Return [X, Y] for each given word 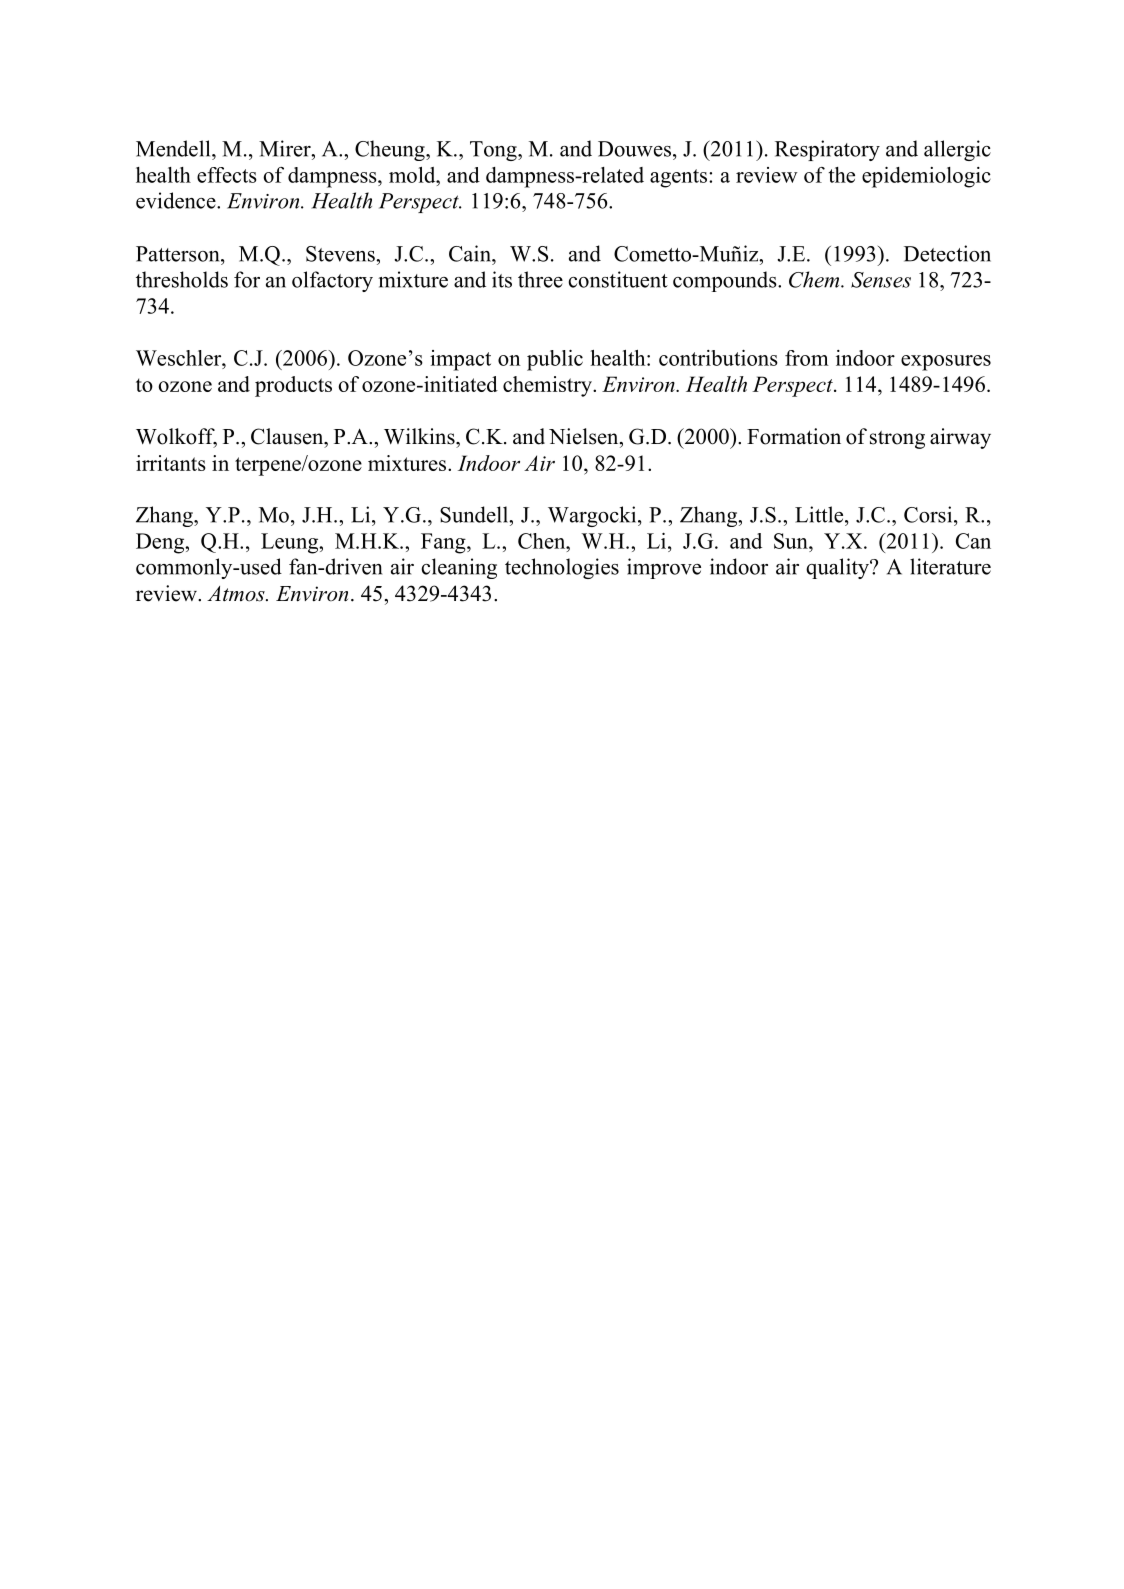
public [555, 360]
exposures [946, 363]
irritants [171, 463]
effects [227, 175]
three [540, 279]
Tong [494, 151]
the [841, 175]
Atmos [237, 594]
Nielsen [585, 436]
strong [897, 440]
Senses [881, 280]
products [293, 386]
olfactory [332, 281]
